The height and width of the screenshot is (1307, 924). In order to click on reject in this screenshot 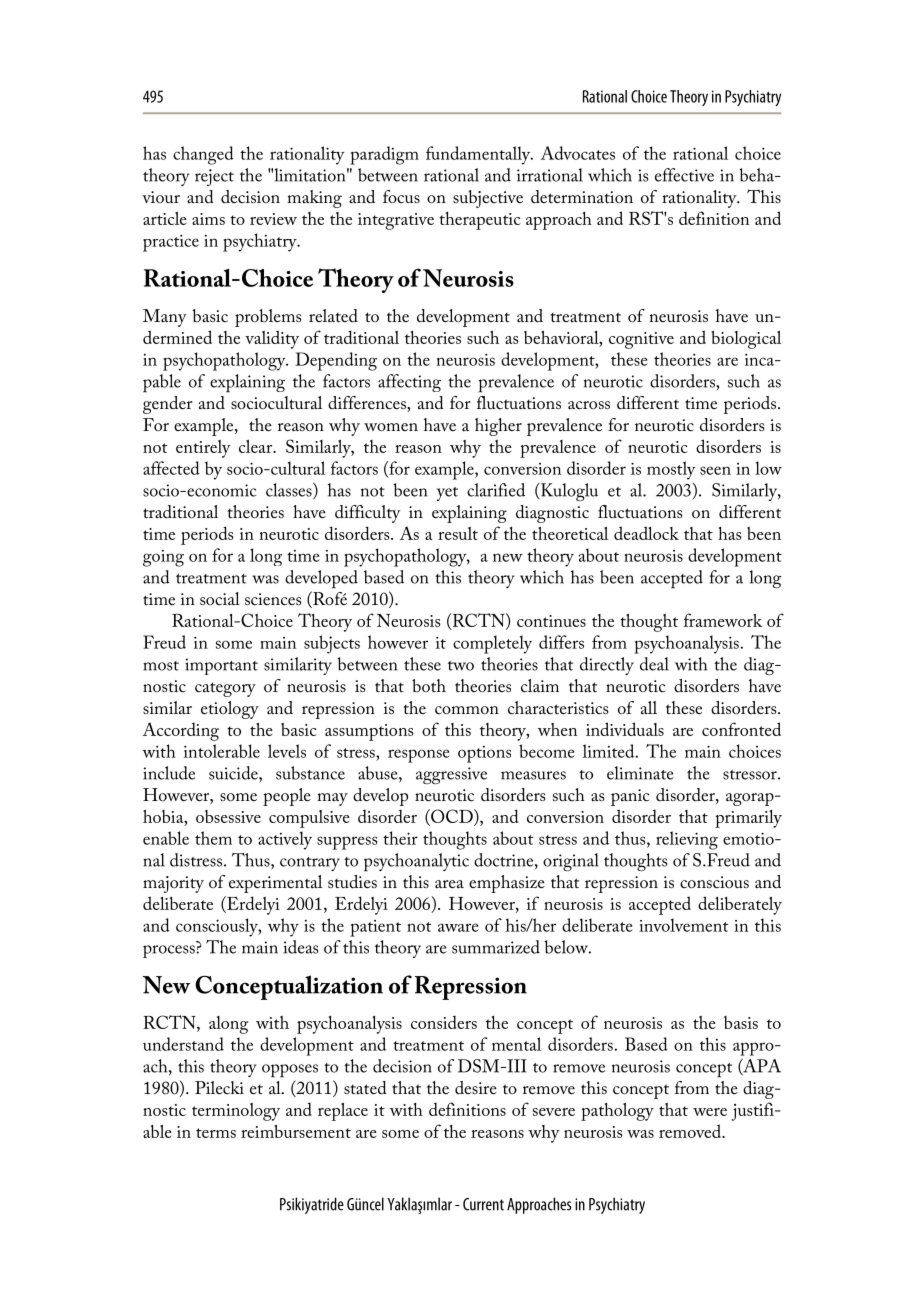, I will do `click(214, 177)`.
